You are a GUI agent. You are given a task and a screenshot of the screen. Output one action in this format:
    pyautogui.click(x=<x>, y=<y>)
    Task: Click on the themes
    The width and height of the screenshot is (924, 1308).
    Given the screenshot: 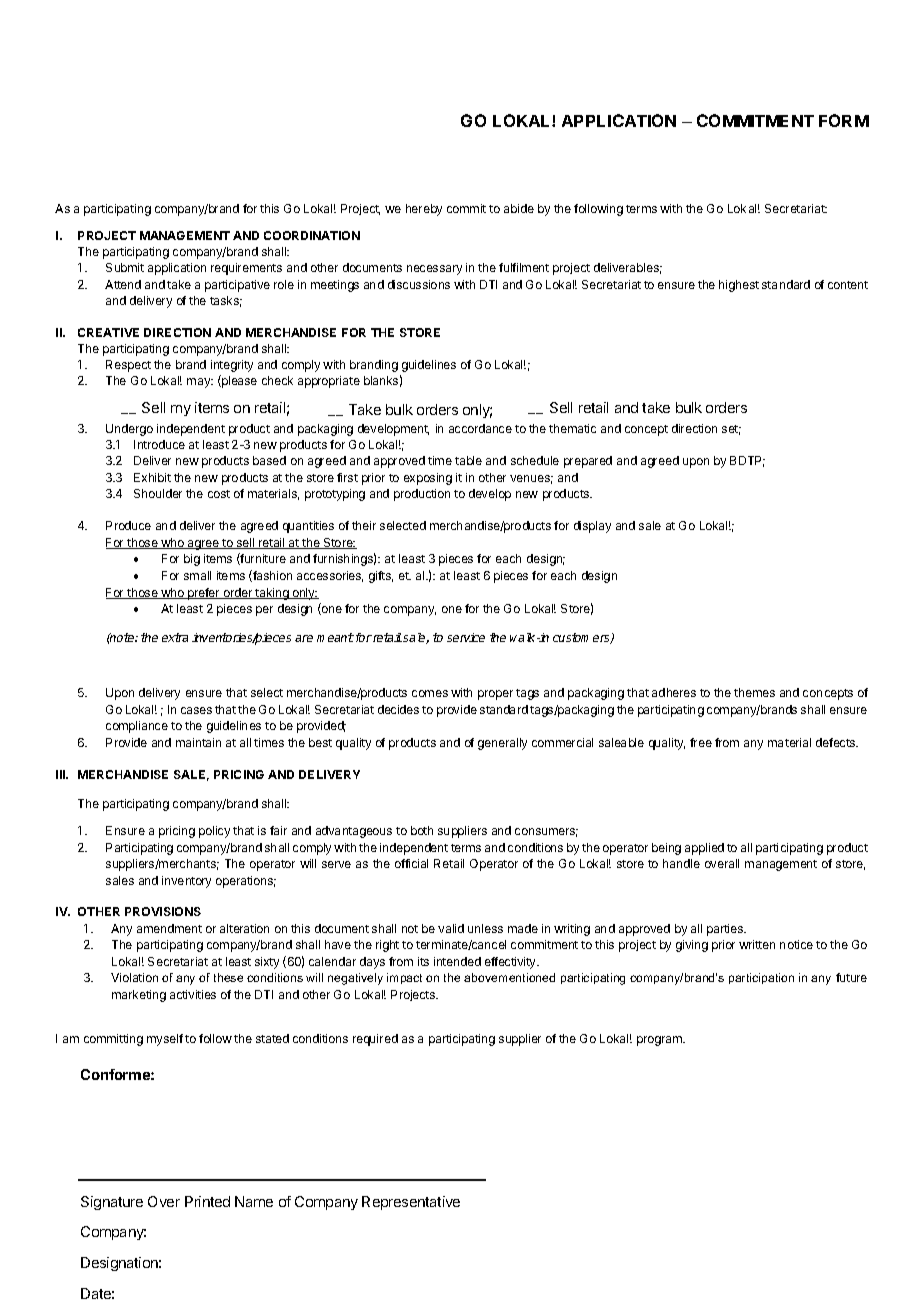 What is the action you would take?
    pyautogui.click(x=754, y=692)
